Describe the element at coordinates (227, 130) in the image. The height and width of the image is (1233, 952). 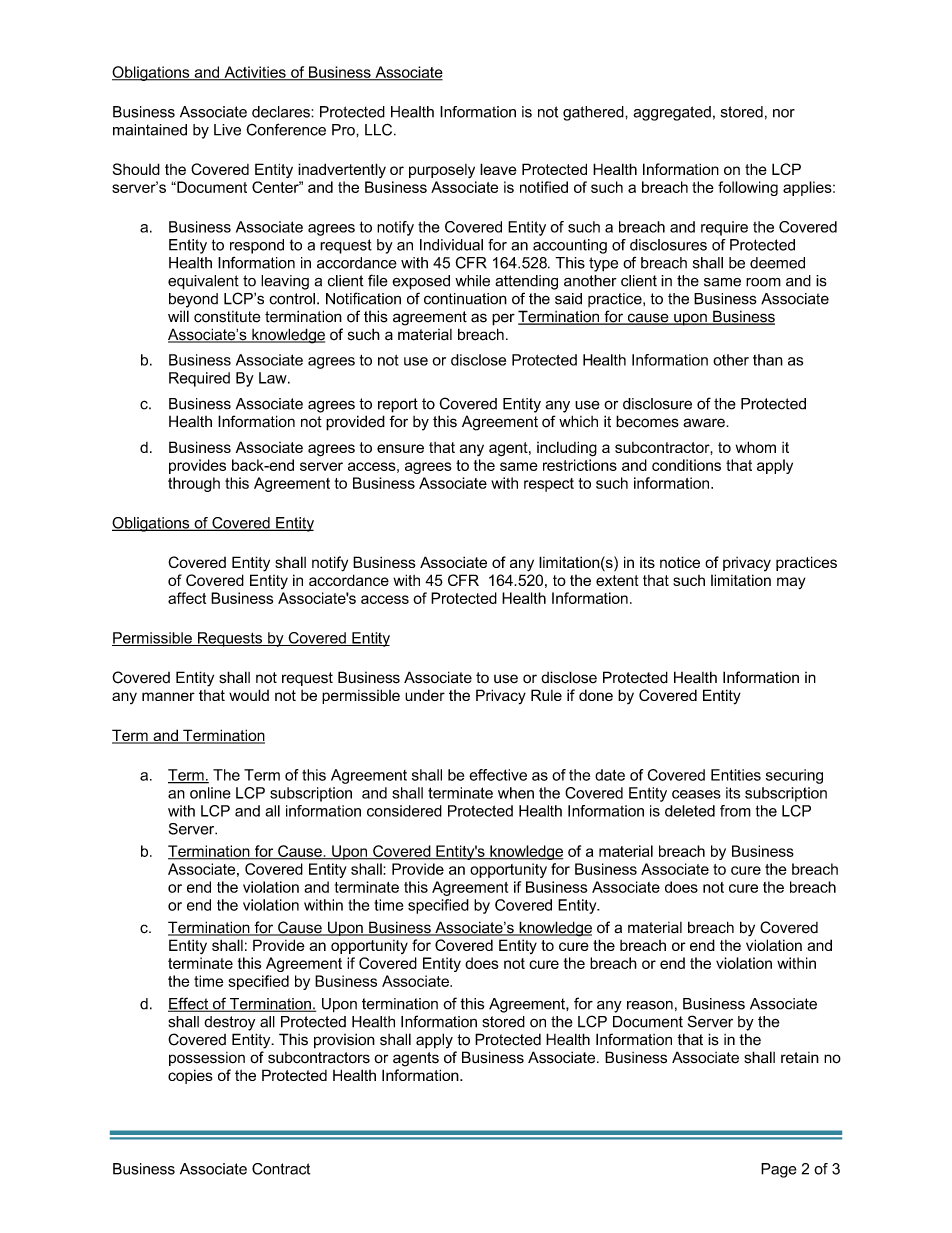
I see `Live` at that location.
